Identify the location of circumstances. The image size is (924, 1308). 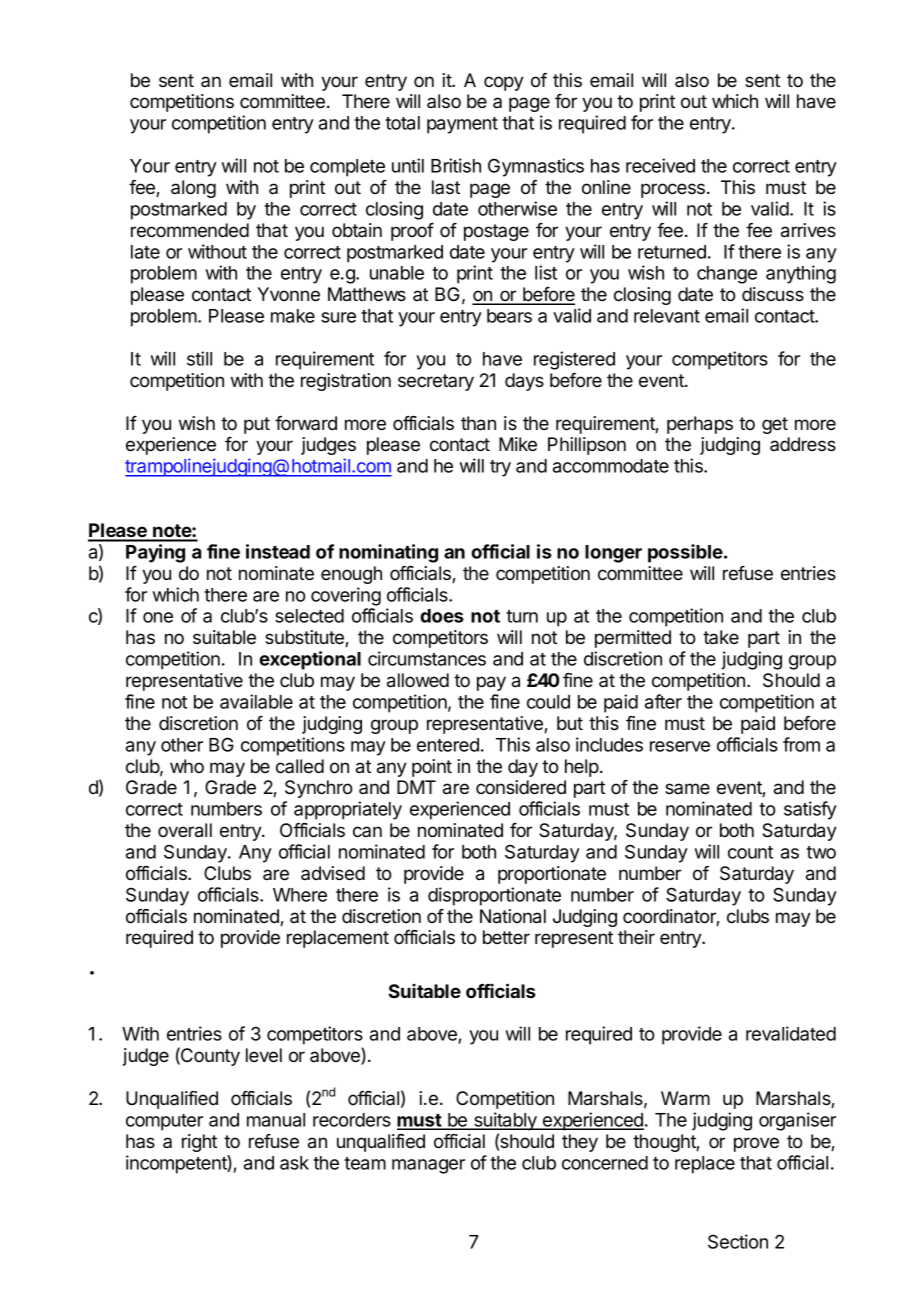
(427, 658).
